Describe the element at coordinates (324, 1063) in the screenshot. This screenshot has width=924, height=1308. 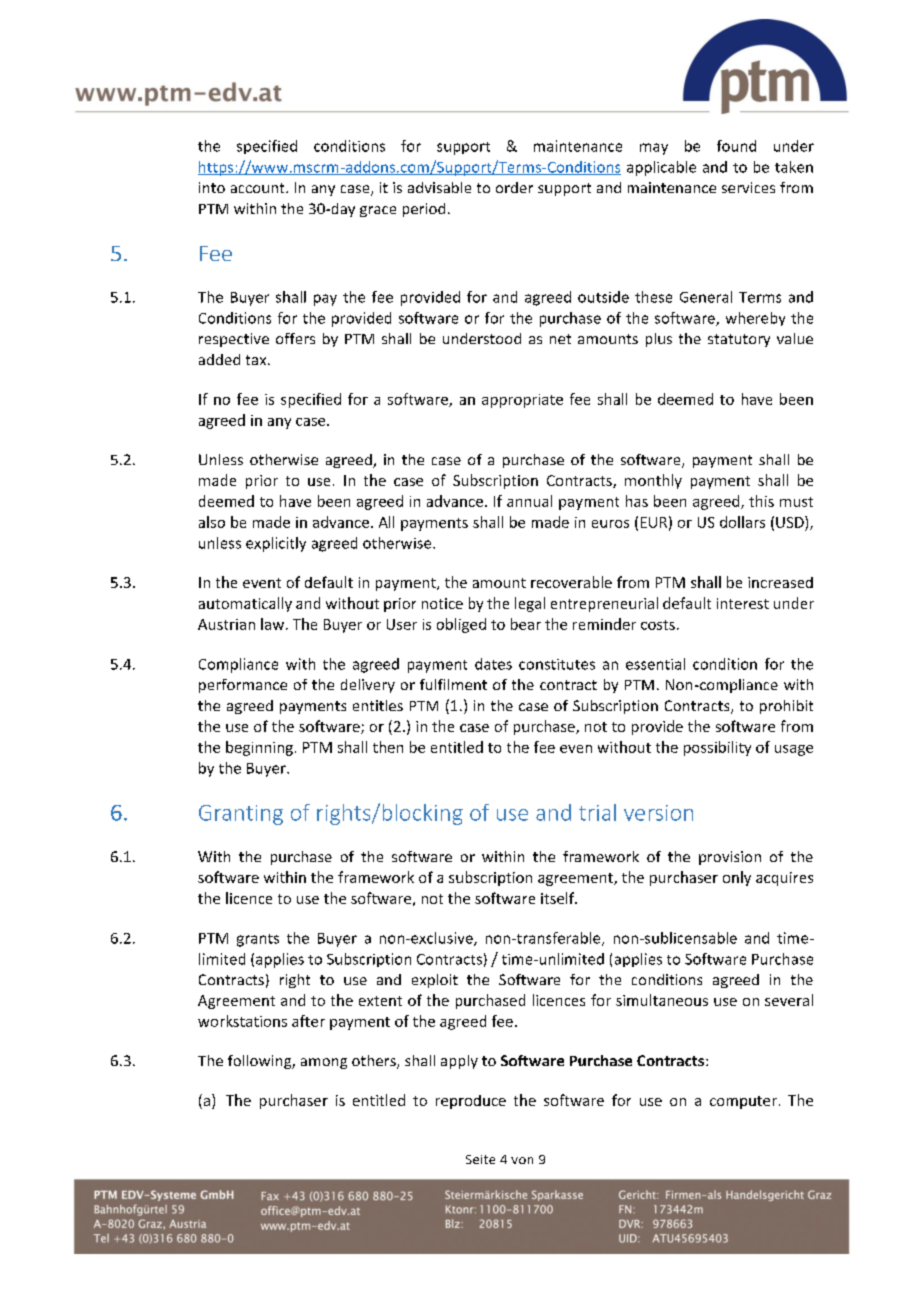
I see `among` at that location.
